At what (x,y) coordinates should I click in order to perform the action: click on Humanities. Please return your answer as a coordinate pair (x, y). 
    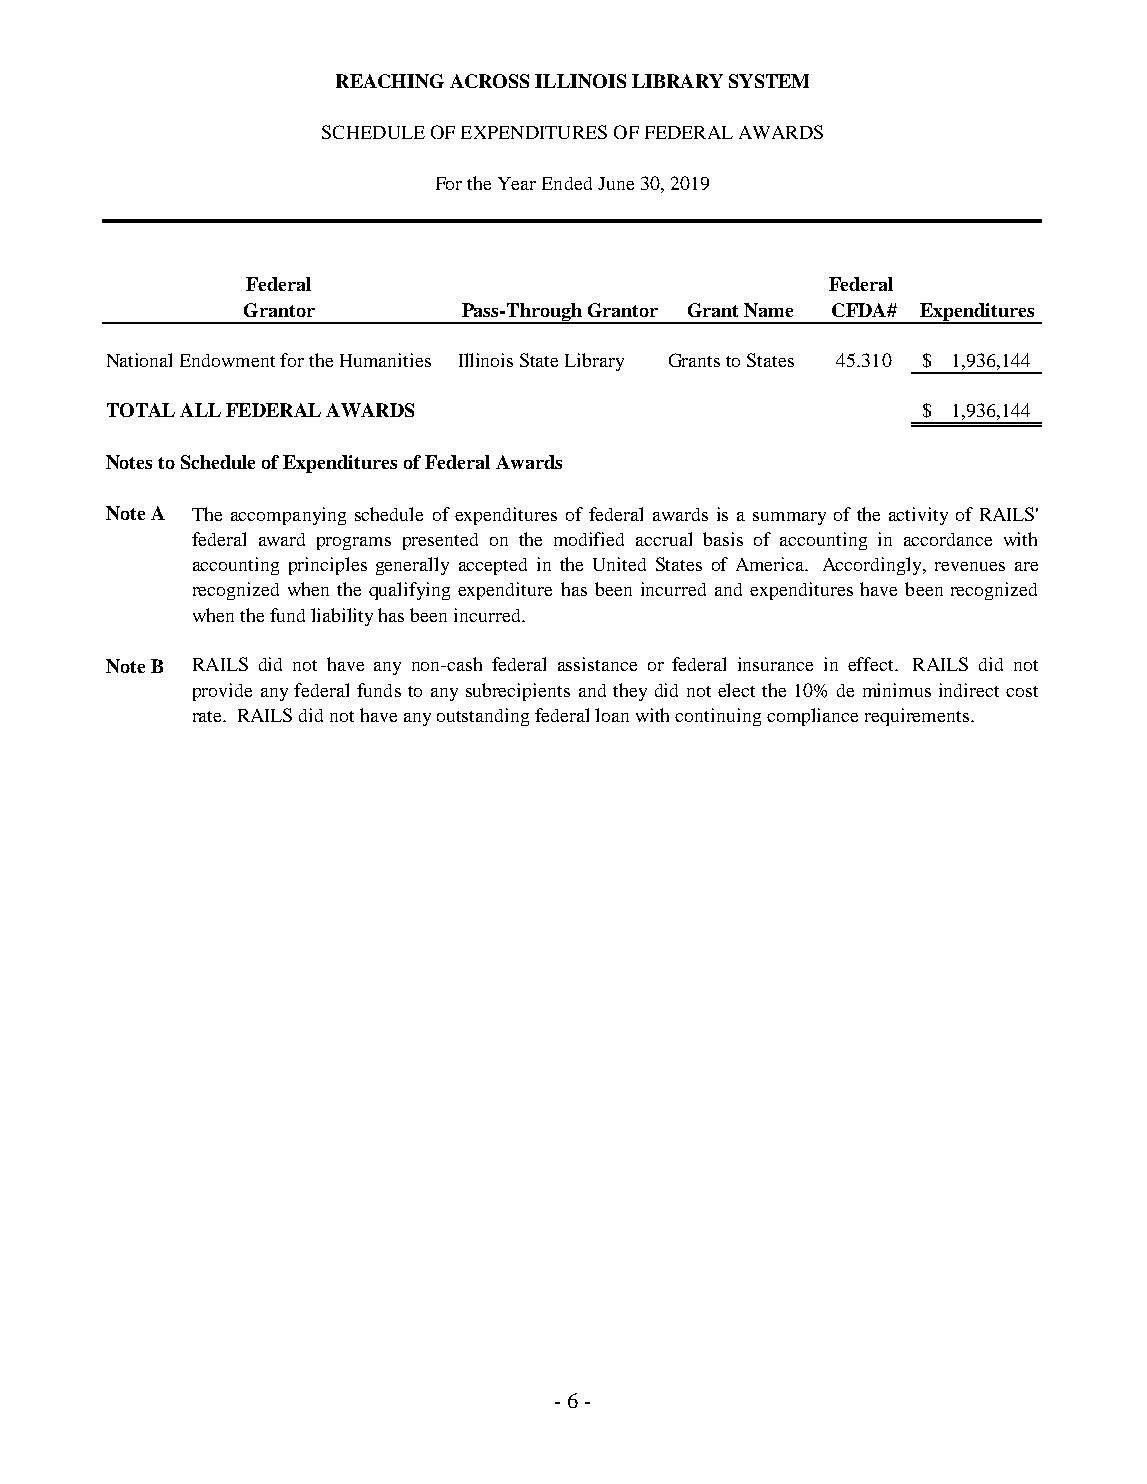
    Looking at the image, I should click on (385, 360).
